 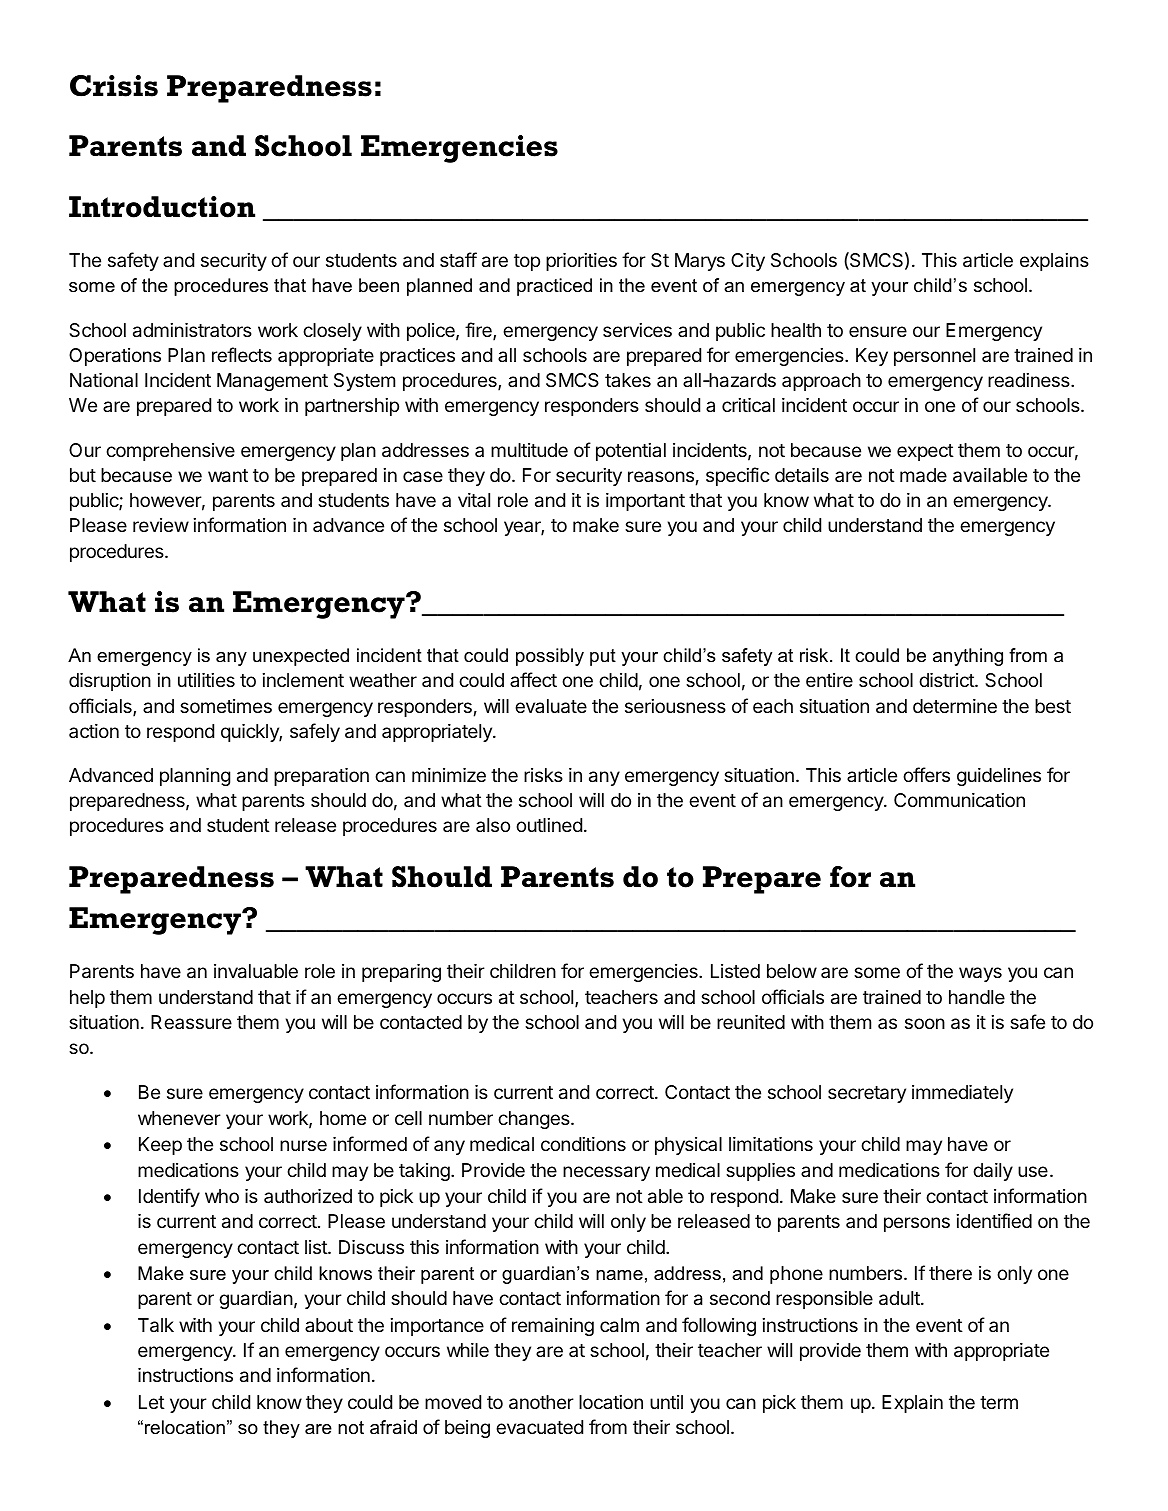 What do you see at coordinates (549, 825) in the screenshot?
I see `outlined` at bounding box center [549, 825].
